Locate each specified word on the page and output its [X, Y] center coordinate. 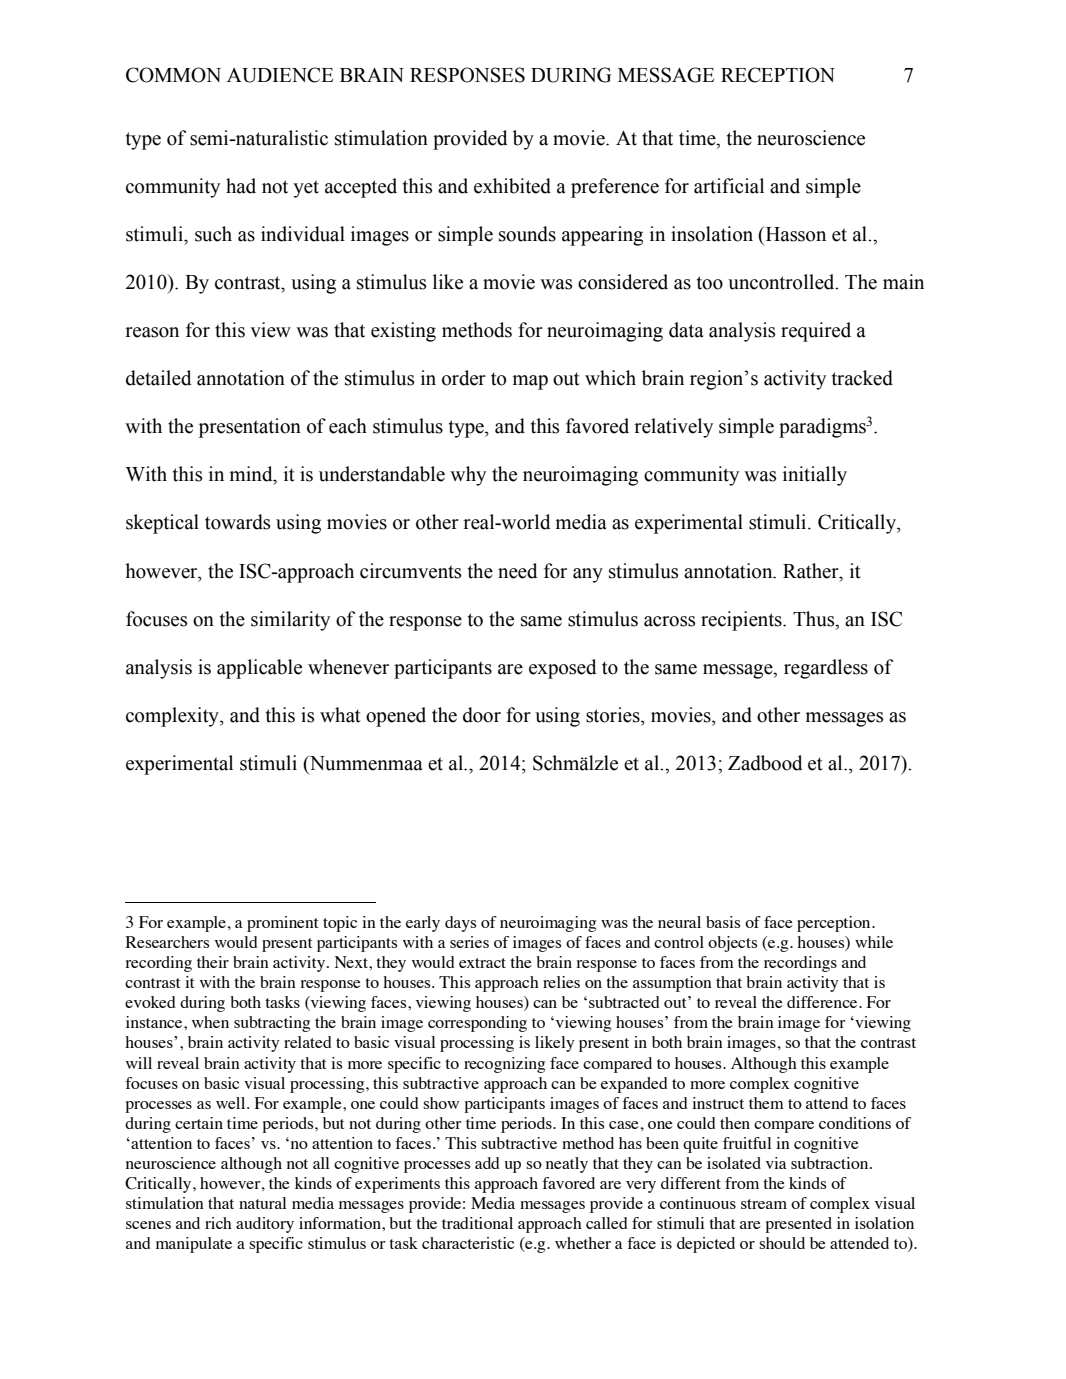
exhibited [512, 186]
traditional [477, 1223]
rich [218, 1223]
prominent [282, 924]
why [468, 476]
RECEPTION [778, 75]
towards [237, 522]
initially [815, 476]
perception [835, 924]
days [460, 924]
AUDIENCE [280, 75]
